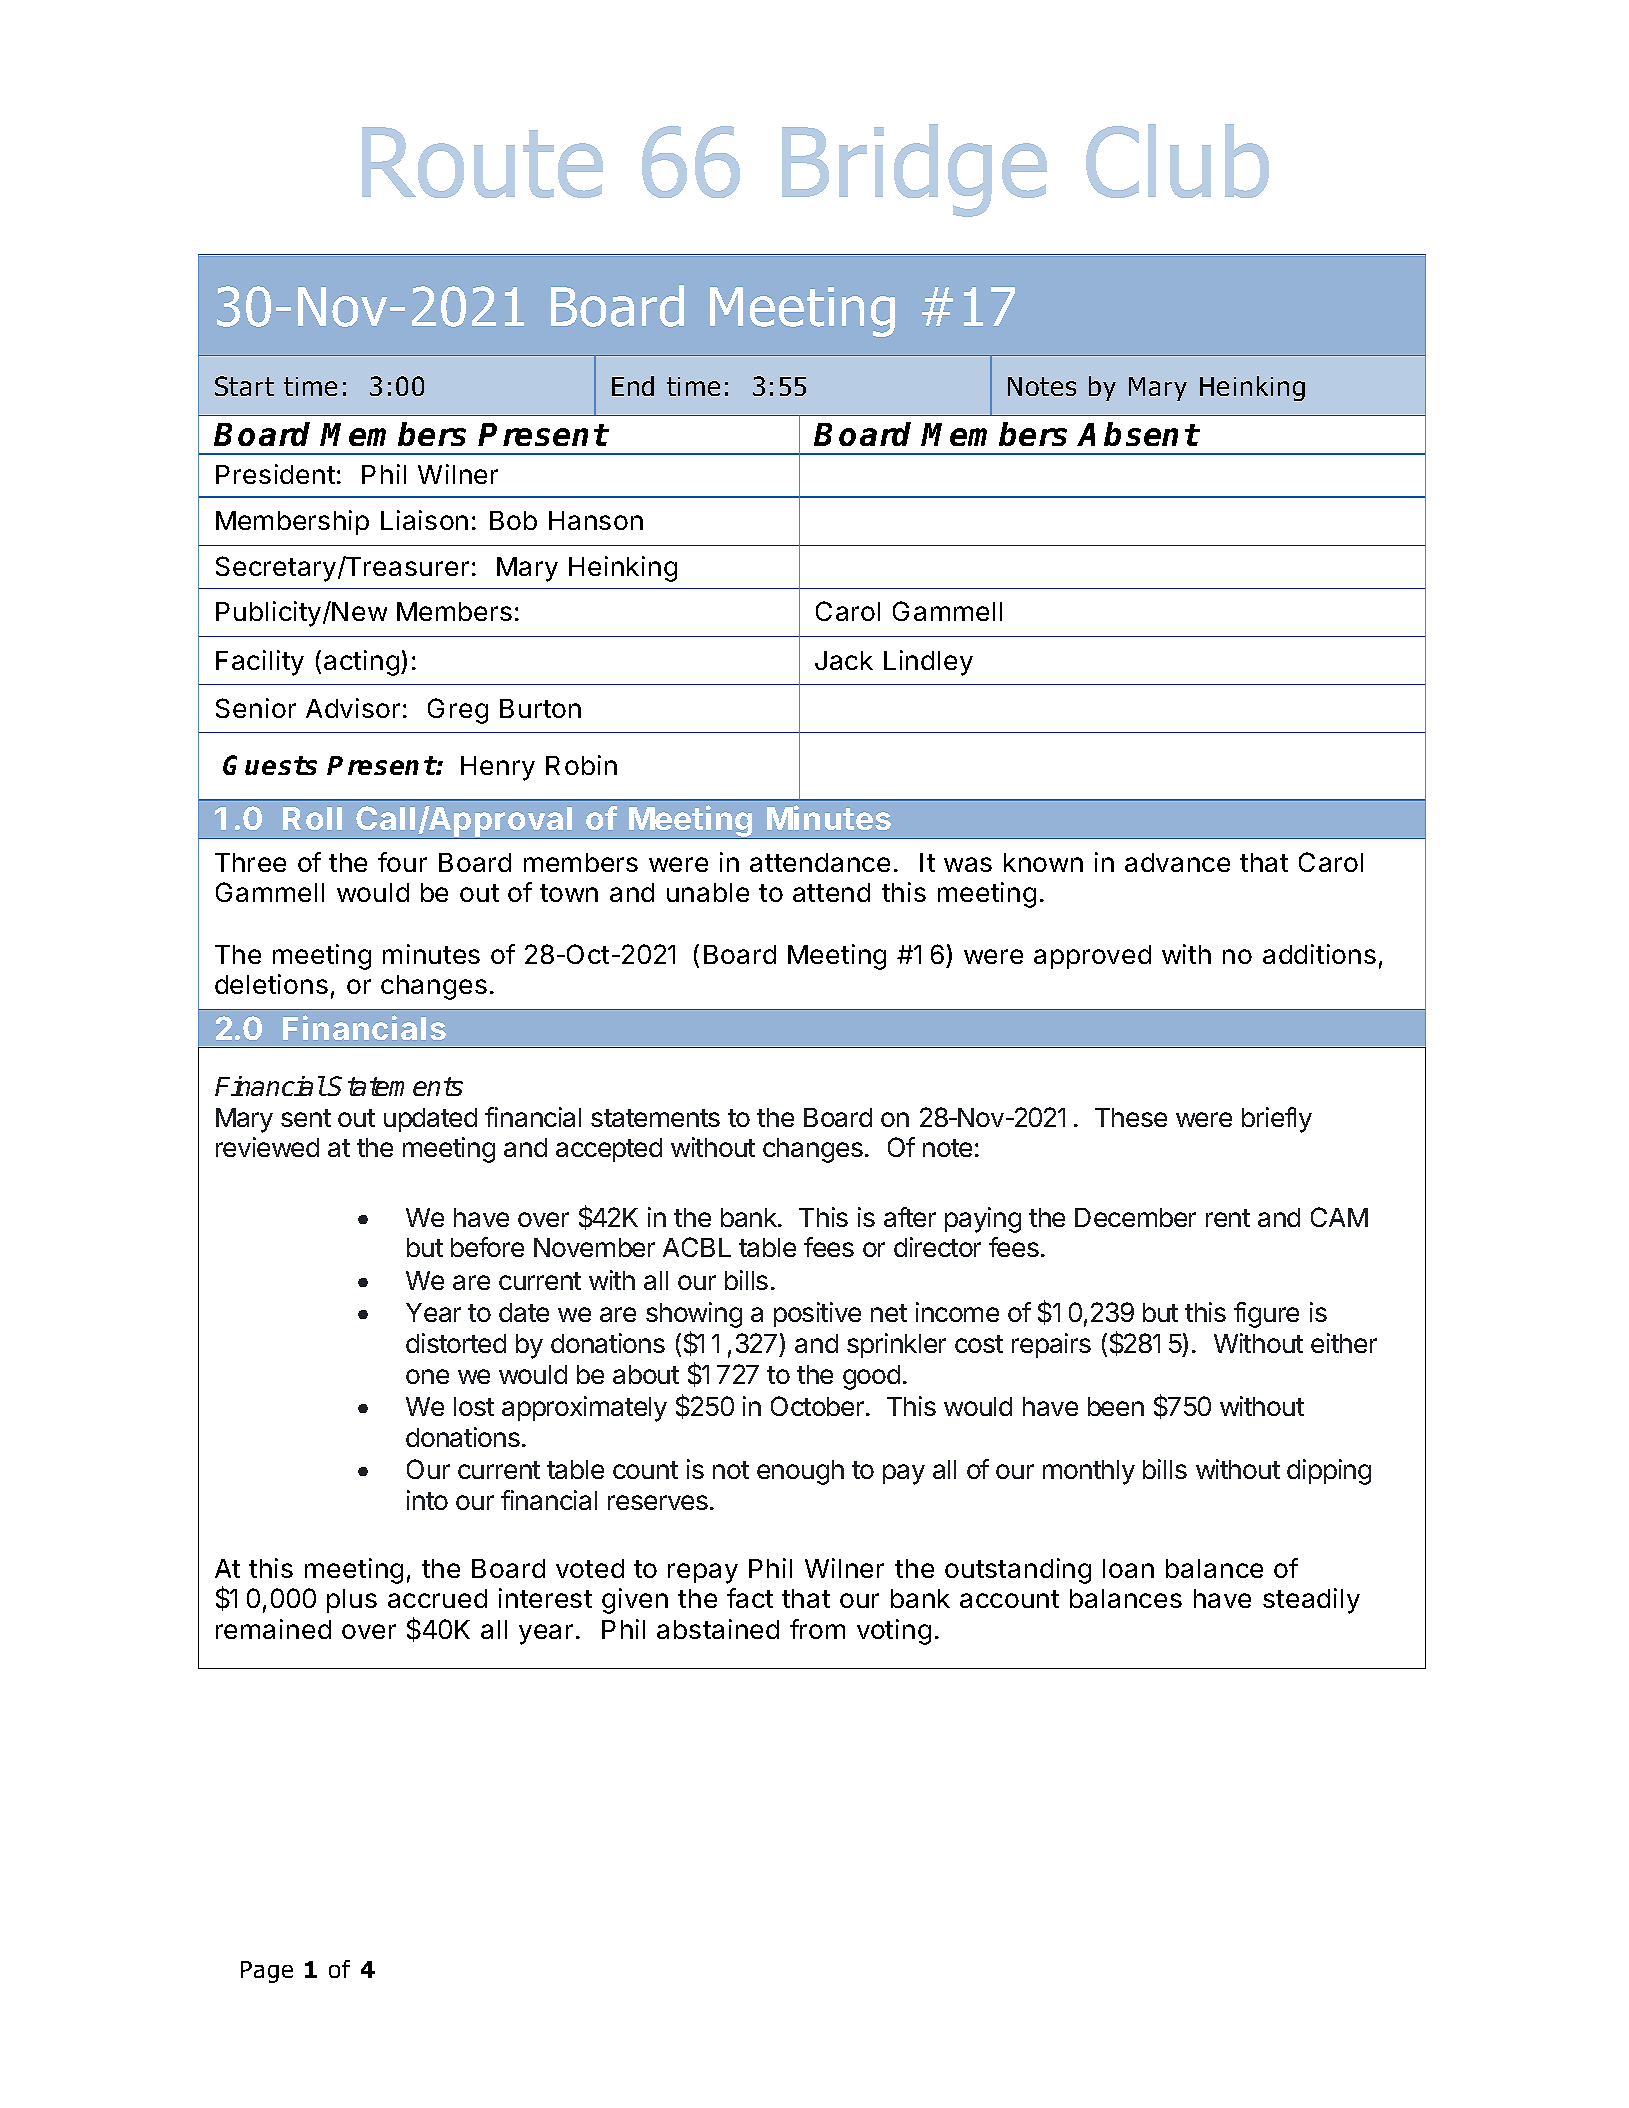  Describe the element at coordinates (844, 660) in the page. I see `Jack` at that location.
